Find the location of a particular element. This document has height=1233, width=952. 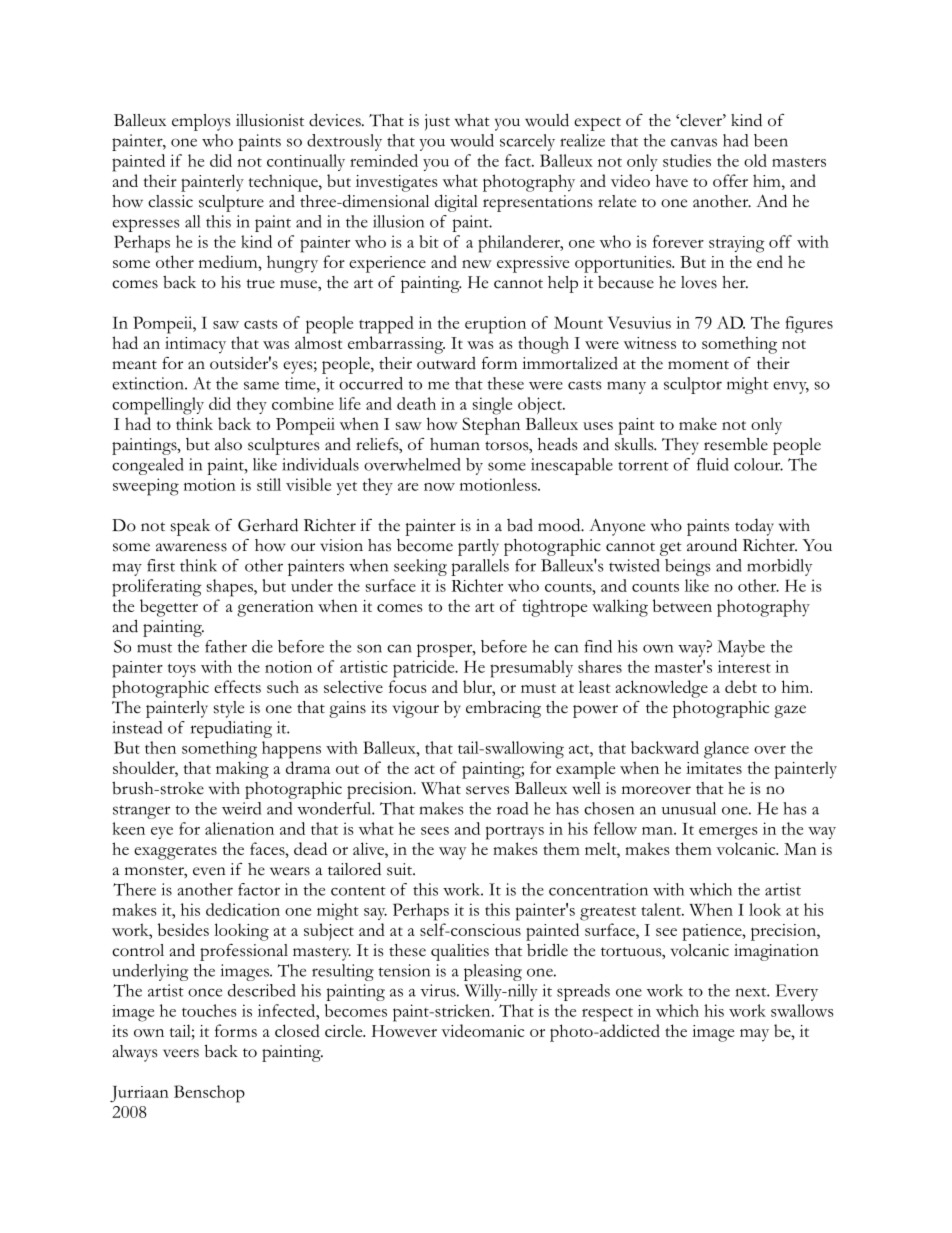

touches is located at coordinates (209, 1010).
